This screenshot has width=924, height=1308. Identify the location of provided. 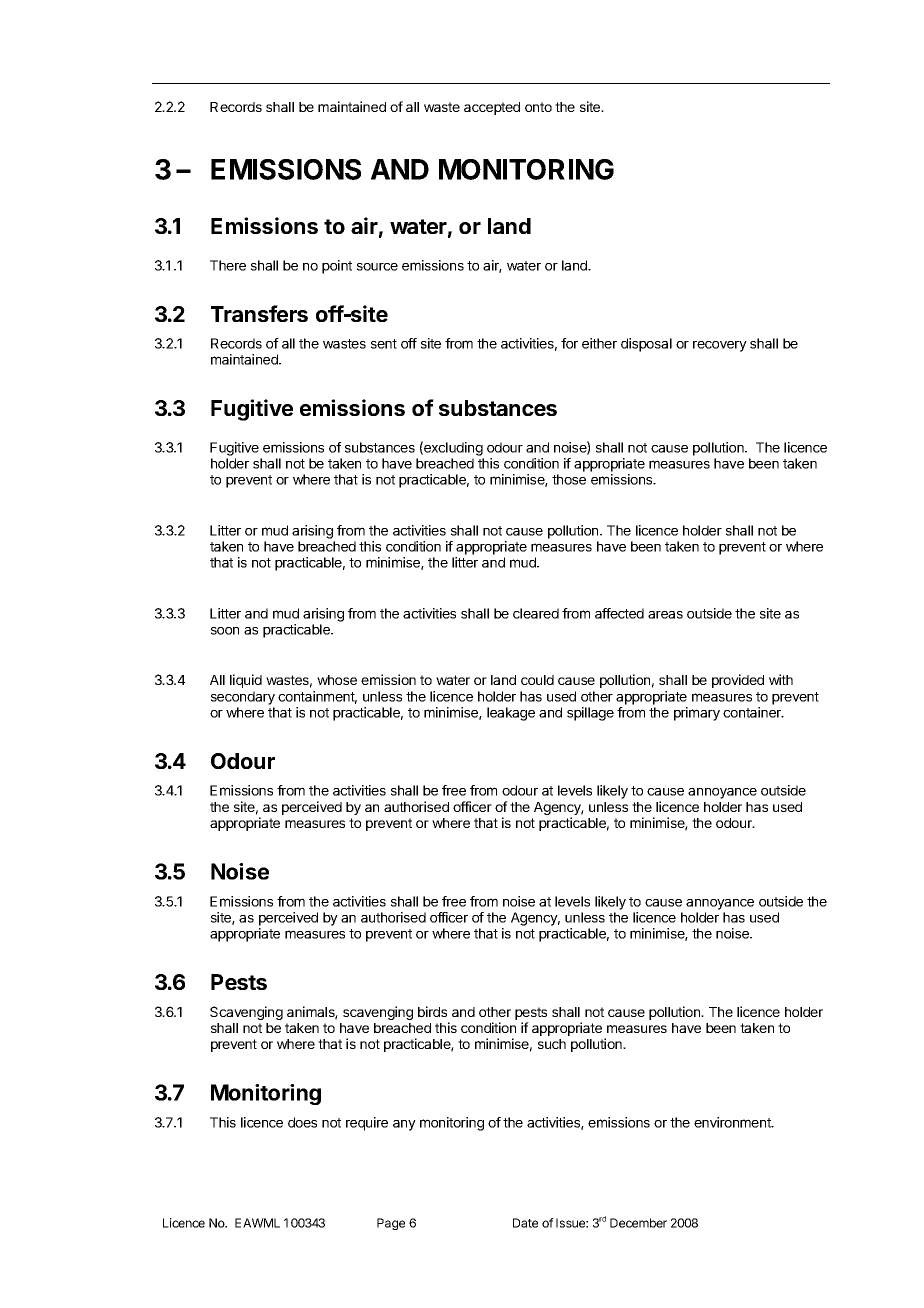
(738, 681).
